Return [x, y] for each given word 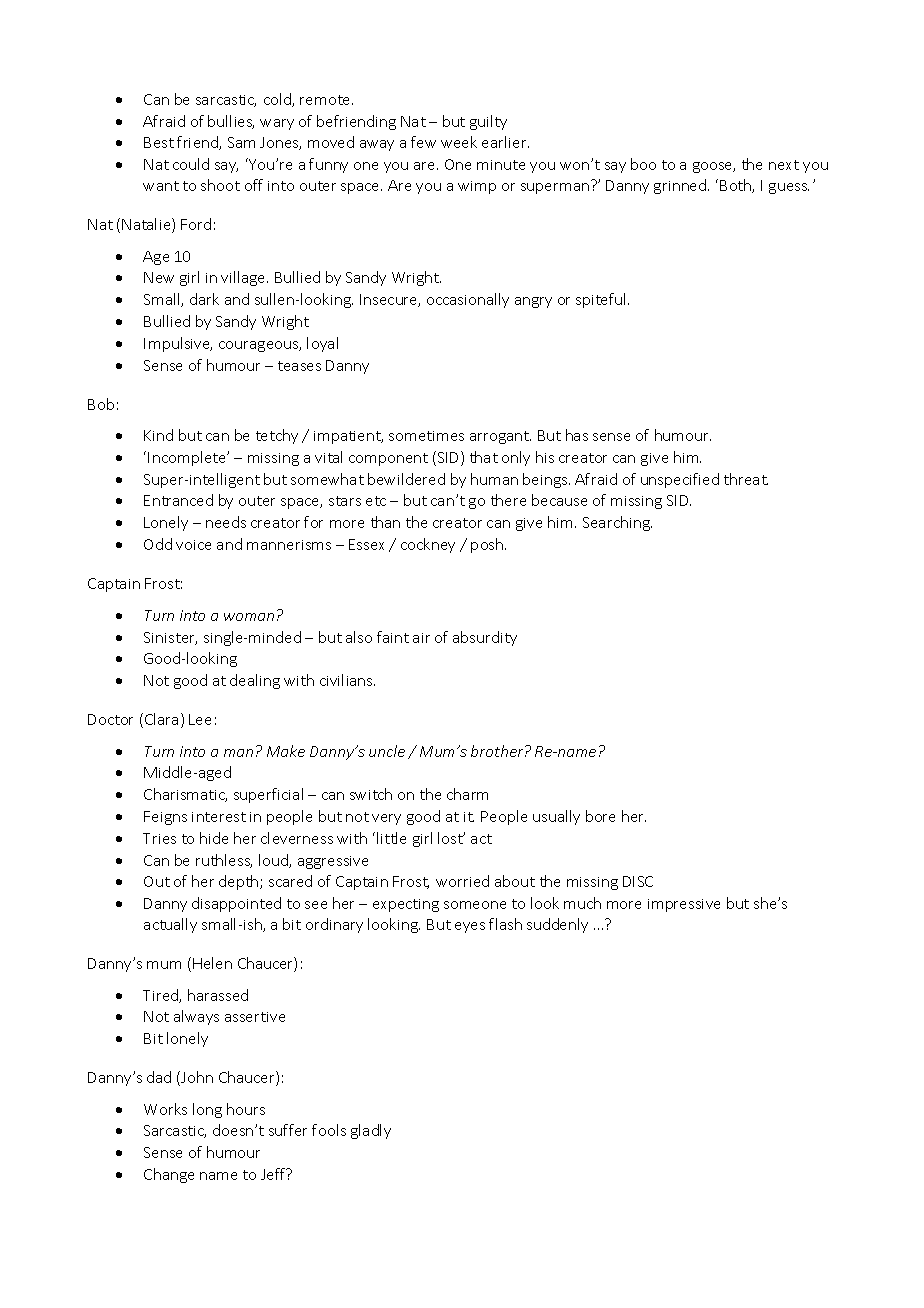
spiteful [602, 300]
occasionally [468, 300]
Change [169, 1175]
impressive [684, 905]
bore [600, 816]
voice [193, 545]
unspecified [680, 480]
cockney [428, 545]
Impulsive [178, 344]
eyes [470, 927]
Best [159, 142]
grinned [681, 186]
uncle [387, 751]
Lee [200, 719]
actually [170, 925]
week [459, 142]
